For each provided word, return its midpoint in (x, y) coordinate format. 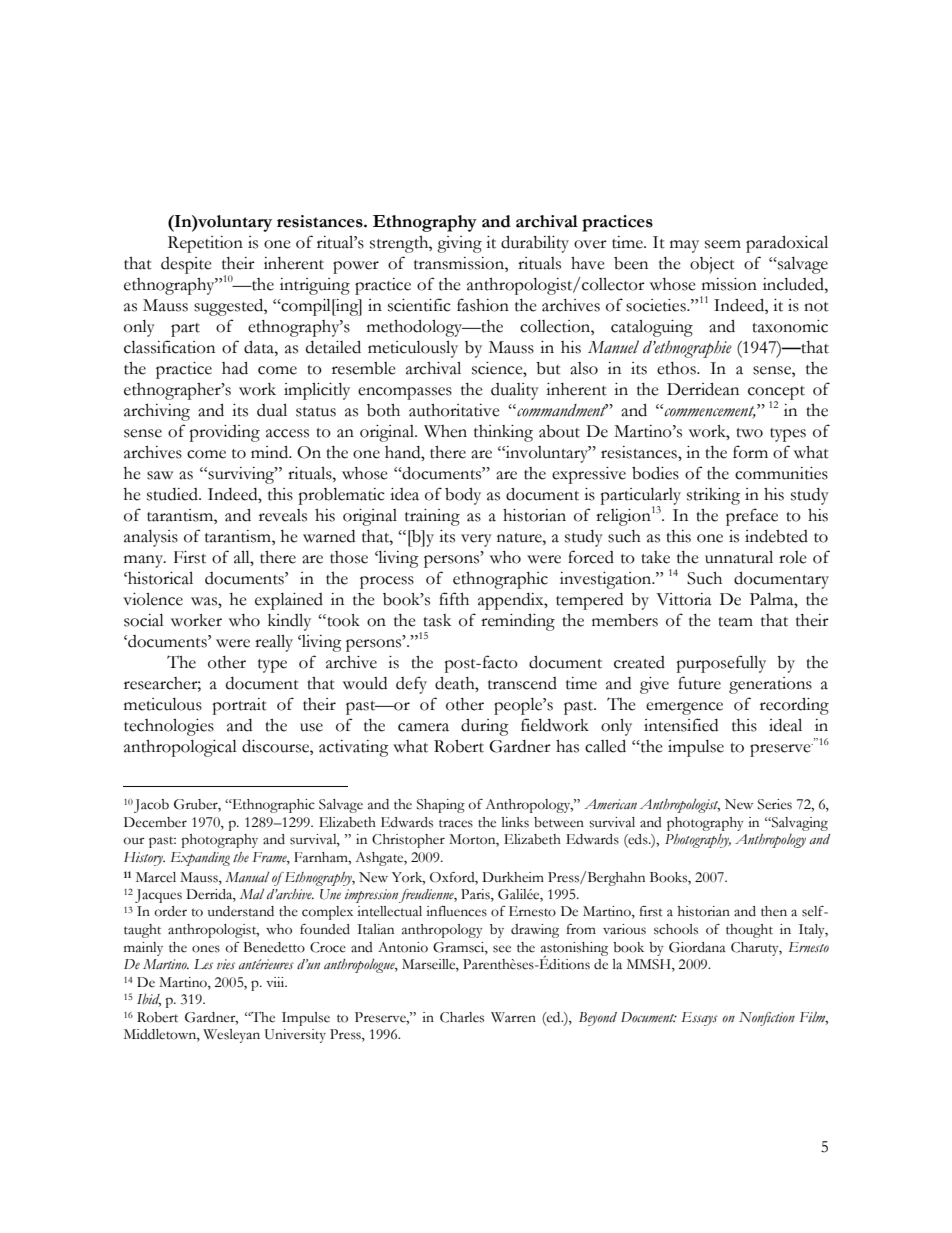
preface (752, 517)
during (485, 727)
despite (186, 265)
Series (775, 804)
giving (459, 244)
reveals (283, 515)
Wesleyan (231, 1036)
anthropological (180, 748)
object (712, 265)
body (463, 496)
